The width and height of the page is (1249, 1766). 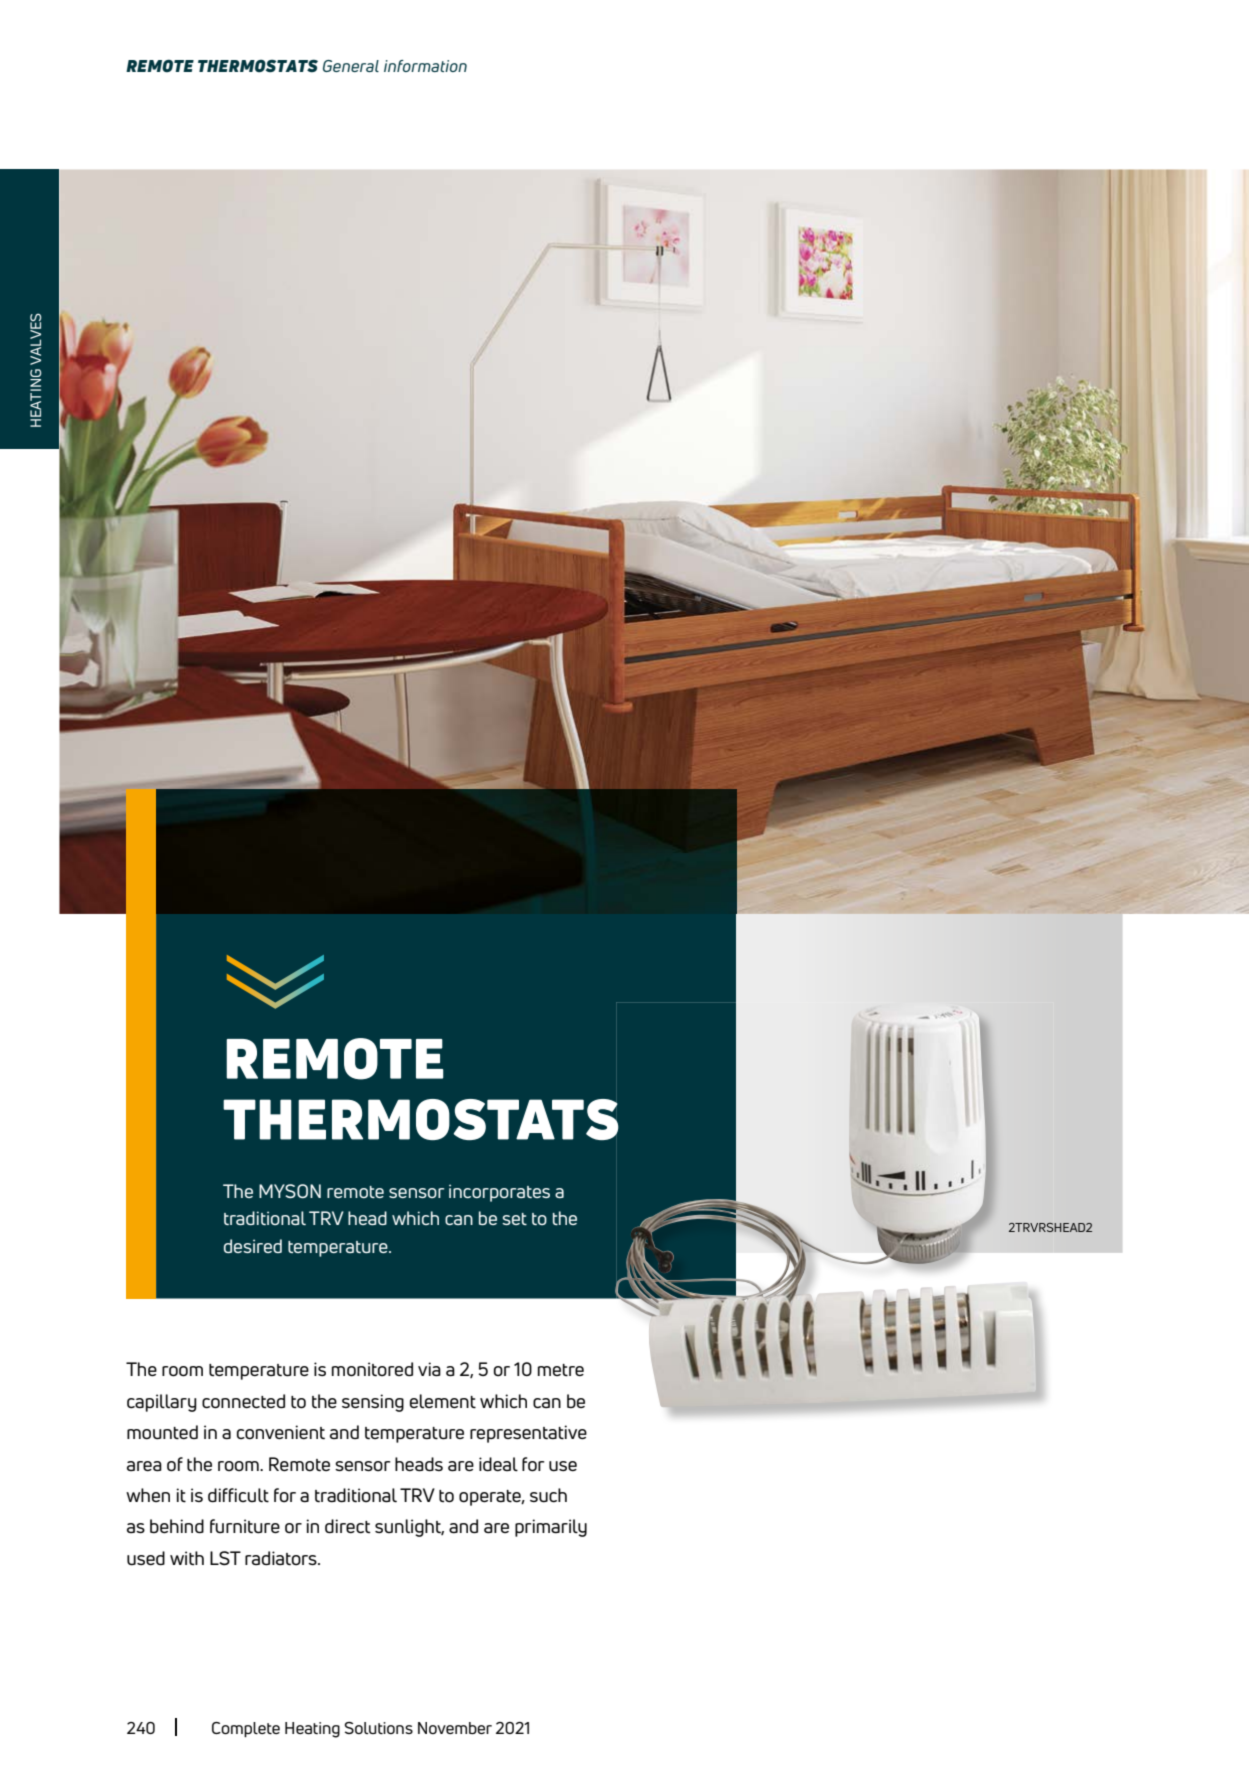 What do you see at coordinates (514, 1219) in the page?
I see `set` at bounding box center [514, 1219].
